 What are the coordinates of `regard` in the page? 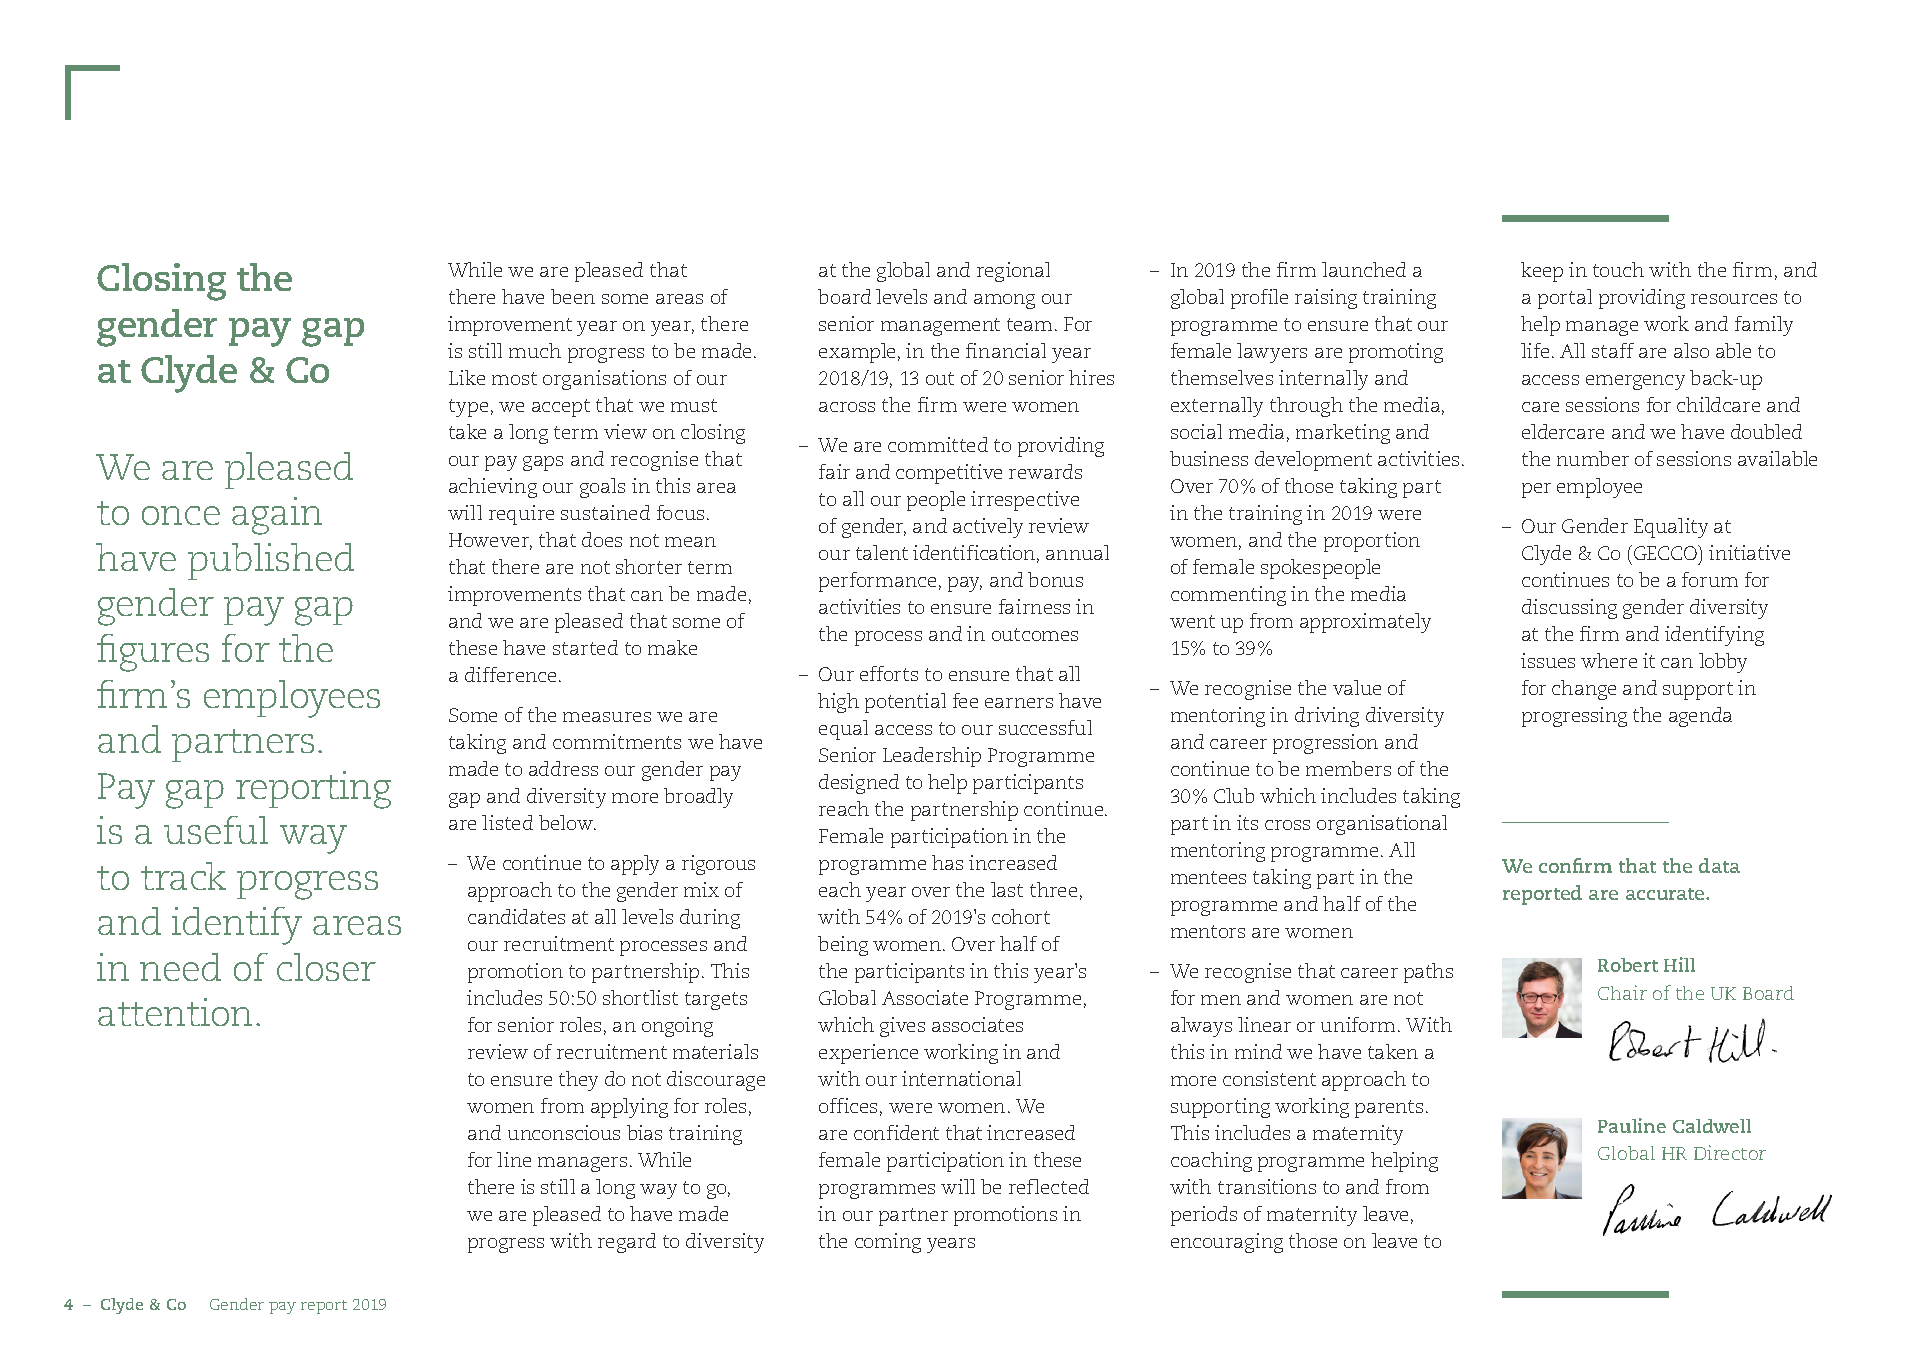 It's located at (627, 1243).
